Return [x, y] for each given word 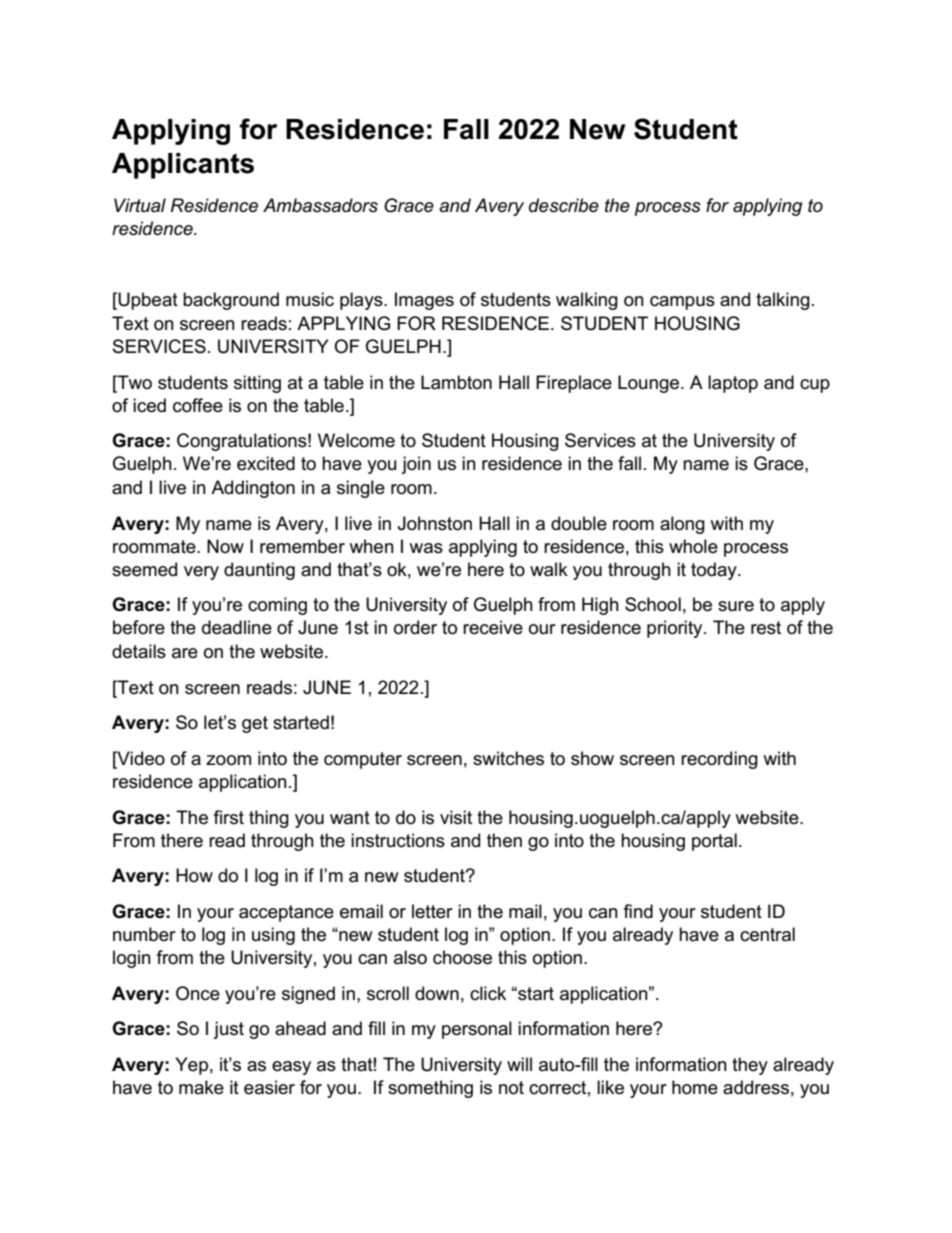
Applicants [183, 166]
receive [493, 627]
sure [736, 606]
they [750, 1066]
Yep [191, 1066]
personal [477, 1030]
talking [783, 301]
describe [564, 205]
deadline [237, 627]
